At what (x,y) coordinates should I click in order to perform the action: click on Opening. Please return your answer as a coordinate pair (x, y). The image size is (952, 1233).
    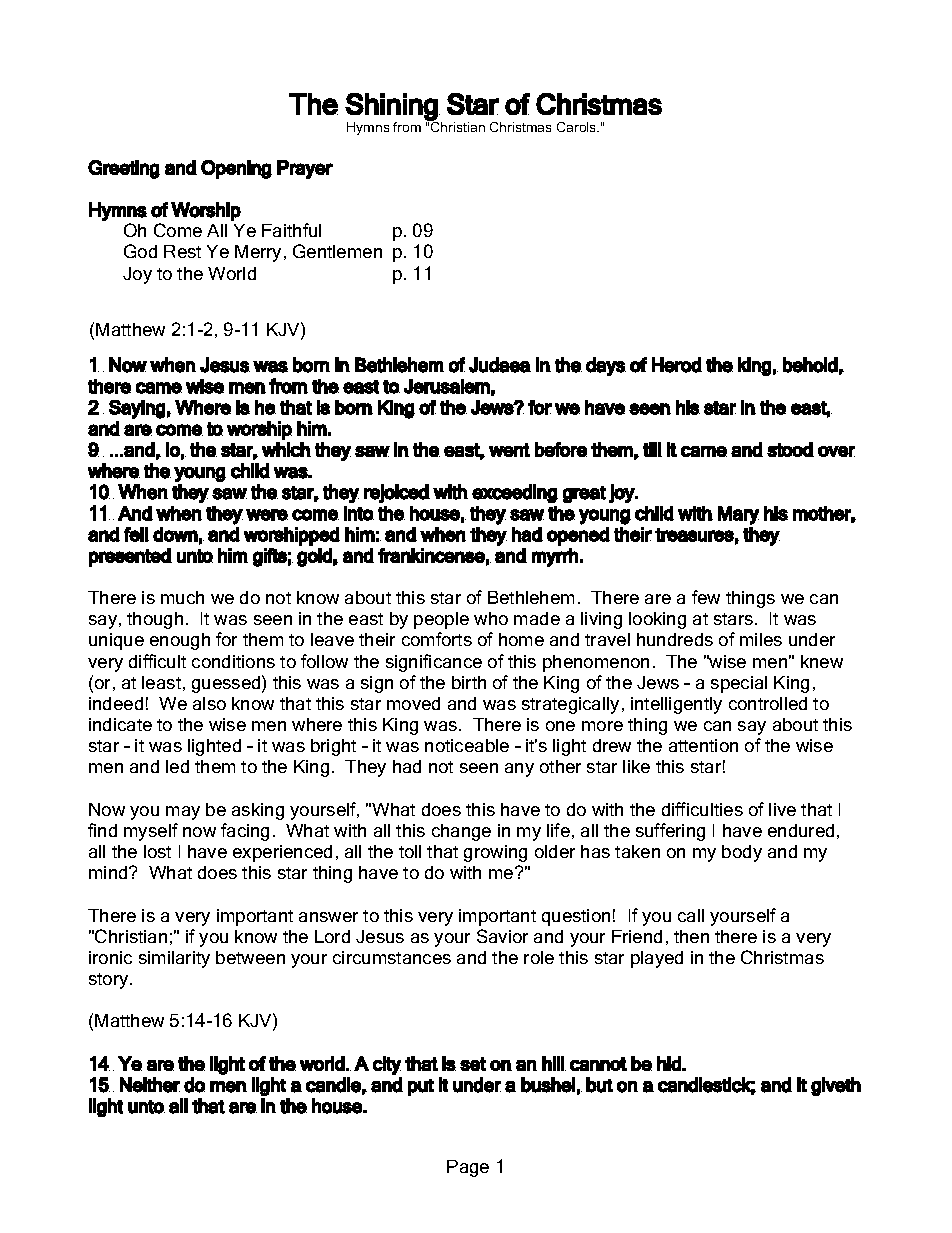
    Looking at the image, I should click on (236, 169).
